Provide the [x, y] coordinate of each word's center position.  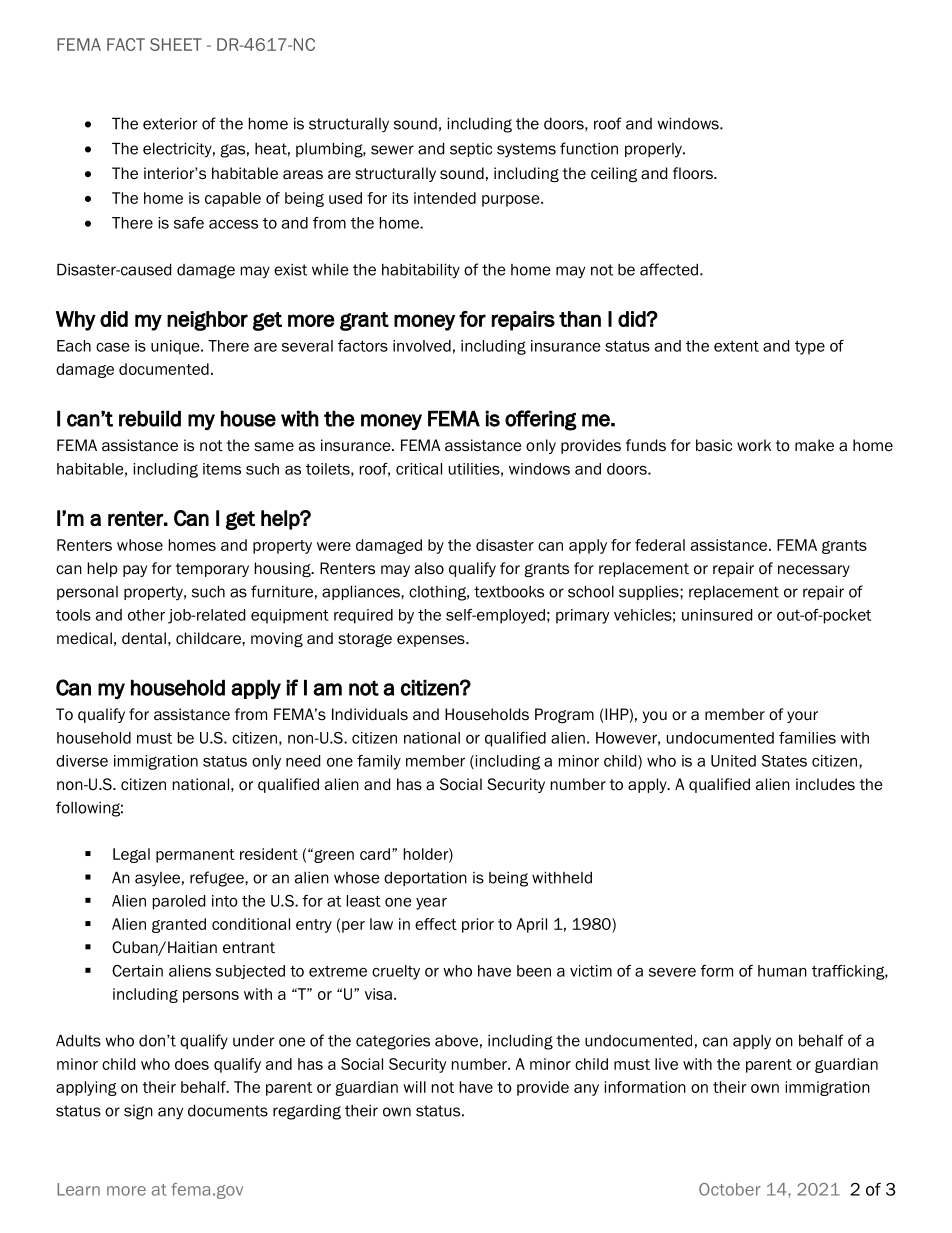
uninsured [717, 615]
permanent [195, 856]
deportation [425, 878]
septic [471, 150]
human [782, 971]
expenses [432, 641]
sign [138, 1112]
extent [736, 346]
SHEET [176, 44]
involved [422, 346]
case [113, 347]
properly [654, 150]
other [146, 615]
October [730, 1189]
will [414, 1087]
